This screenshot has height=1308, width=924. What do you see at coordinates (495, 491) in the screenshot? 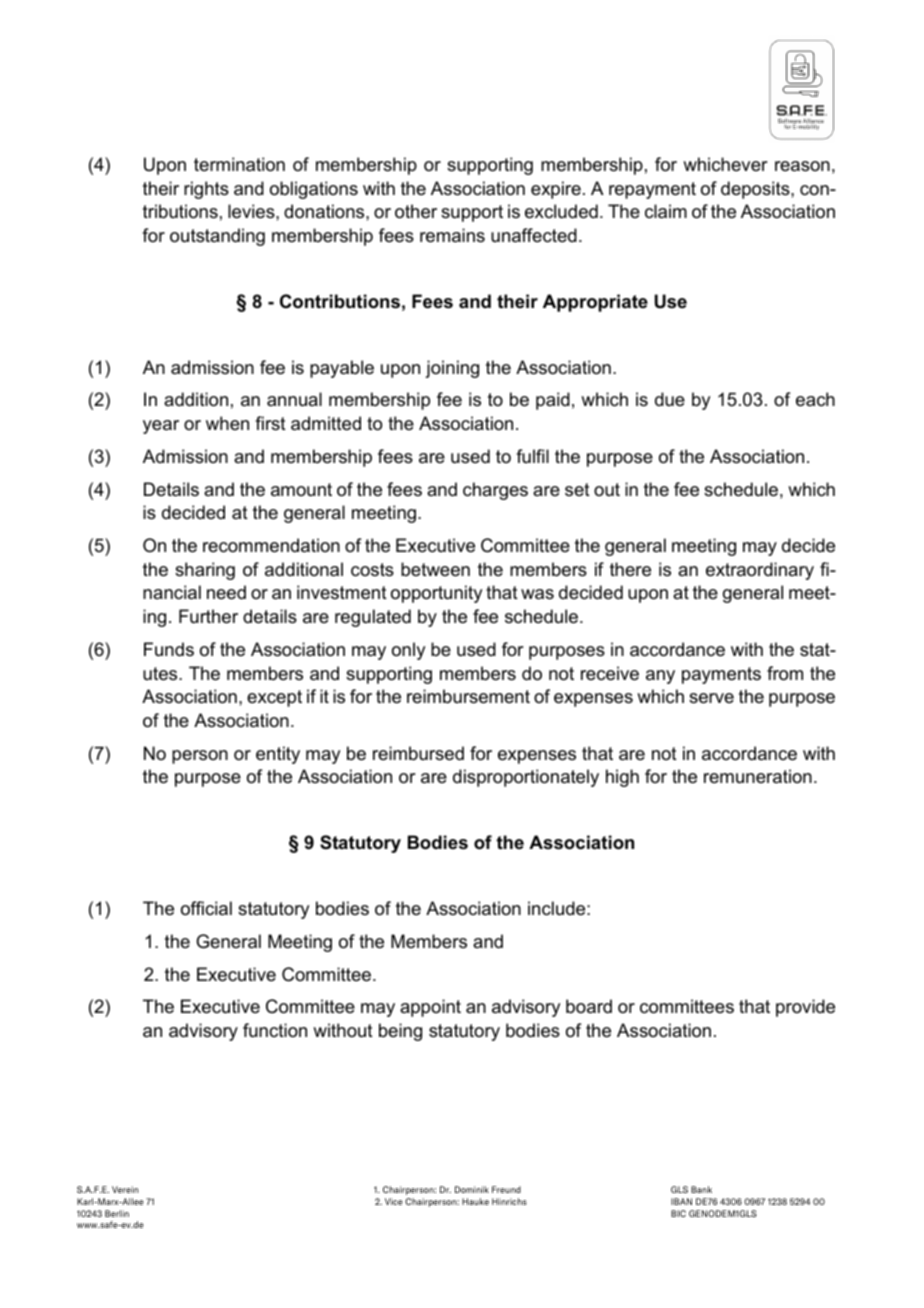
I see `charges` at bounding box center [495, 491].
